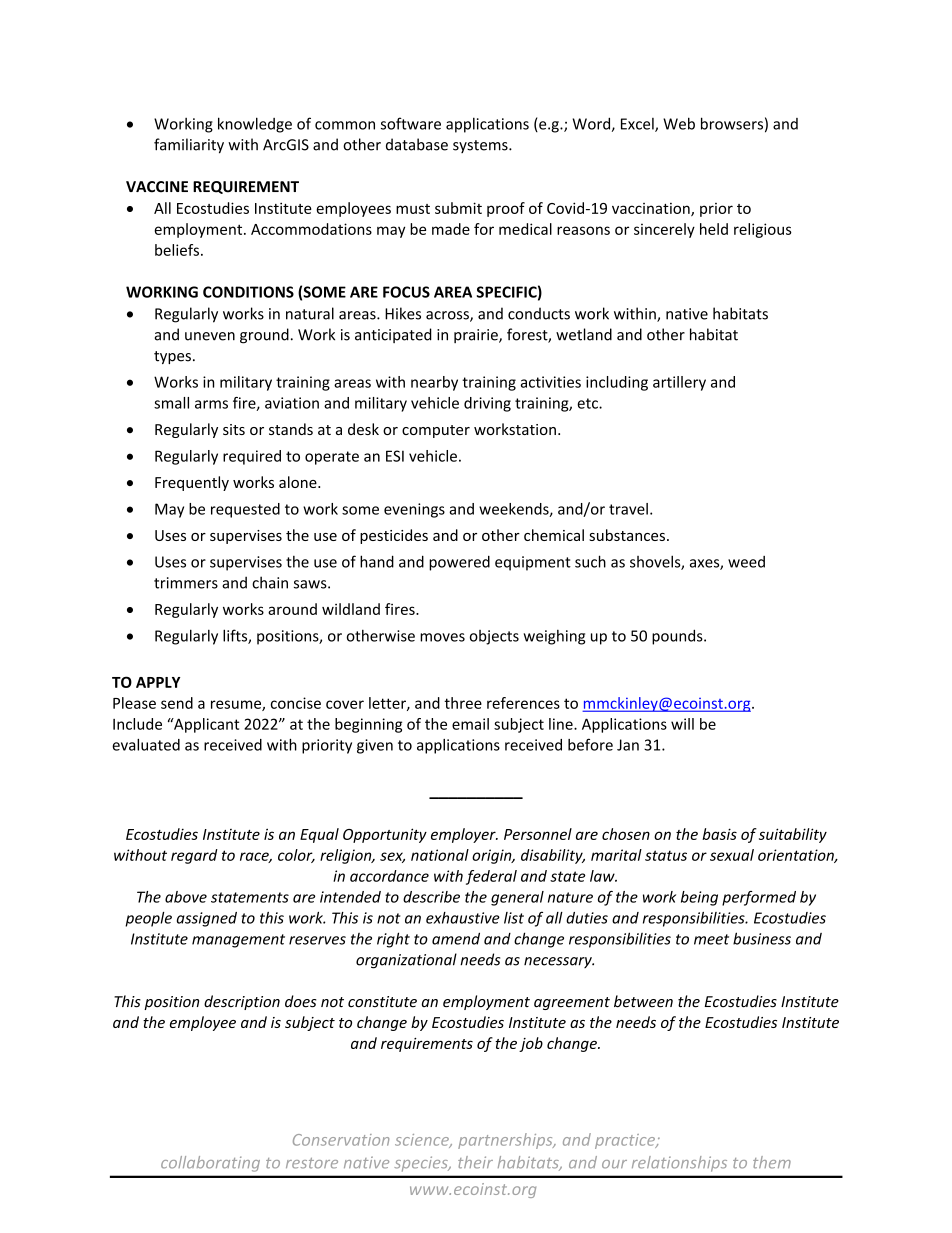  Describe the element at coordinates (481, 146) in the page. I see `systems` at that location.
